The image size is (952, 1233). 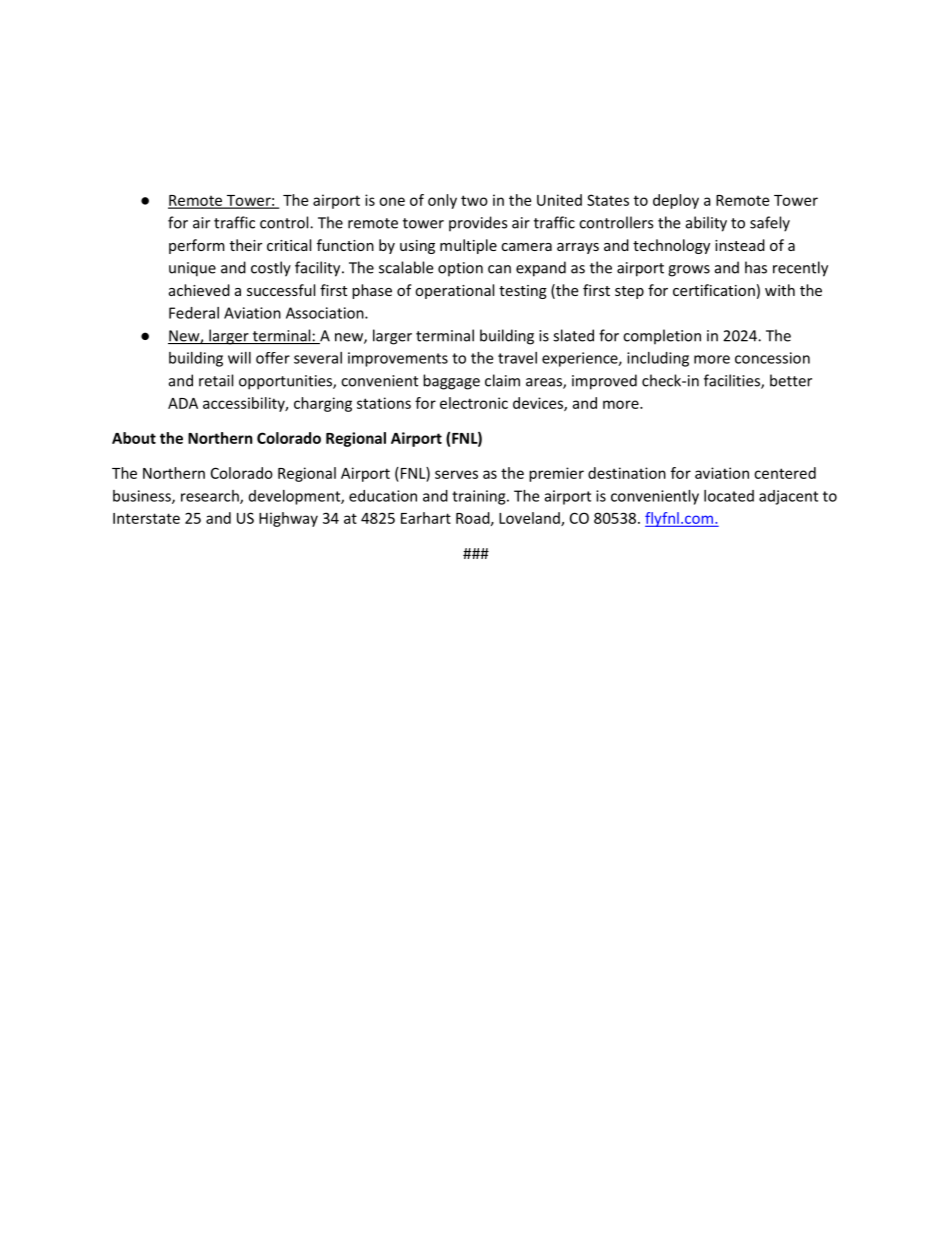 What do you see at coordinates (676, 201) in the screenshot?
I see `deploy` at bounding box center [676, 201].
